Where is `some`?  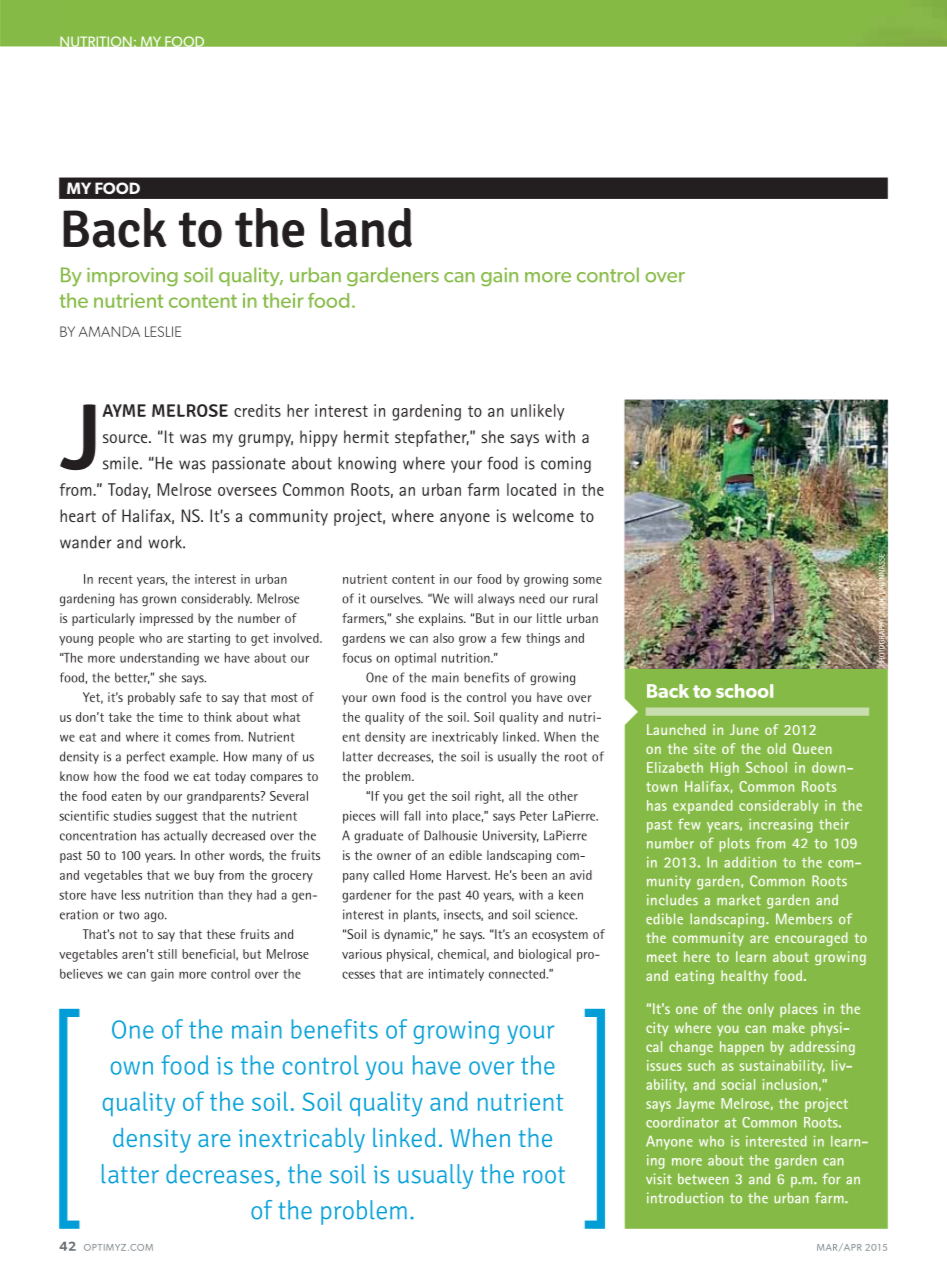 some is located at coordinates (587, 580).
